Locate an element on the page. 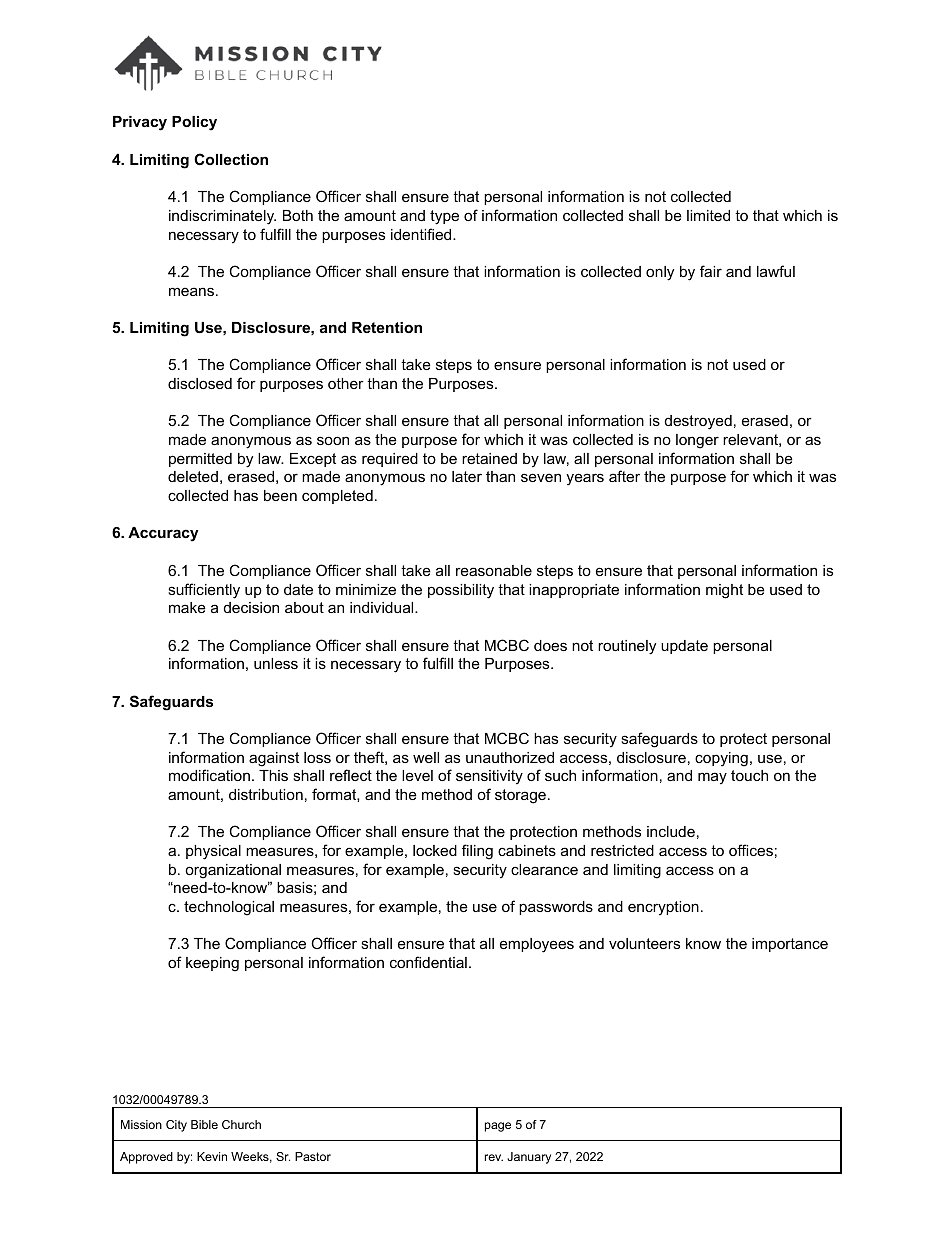 The height and width of the page is (1233, 952). possibility is located at coordinates (461, 591).
